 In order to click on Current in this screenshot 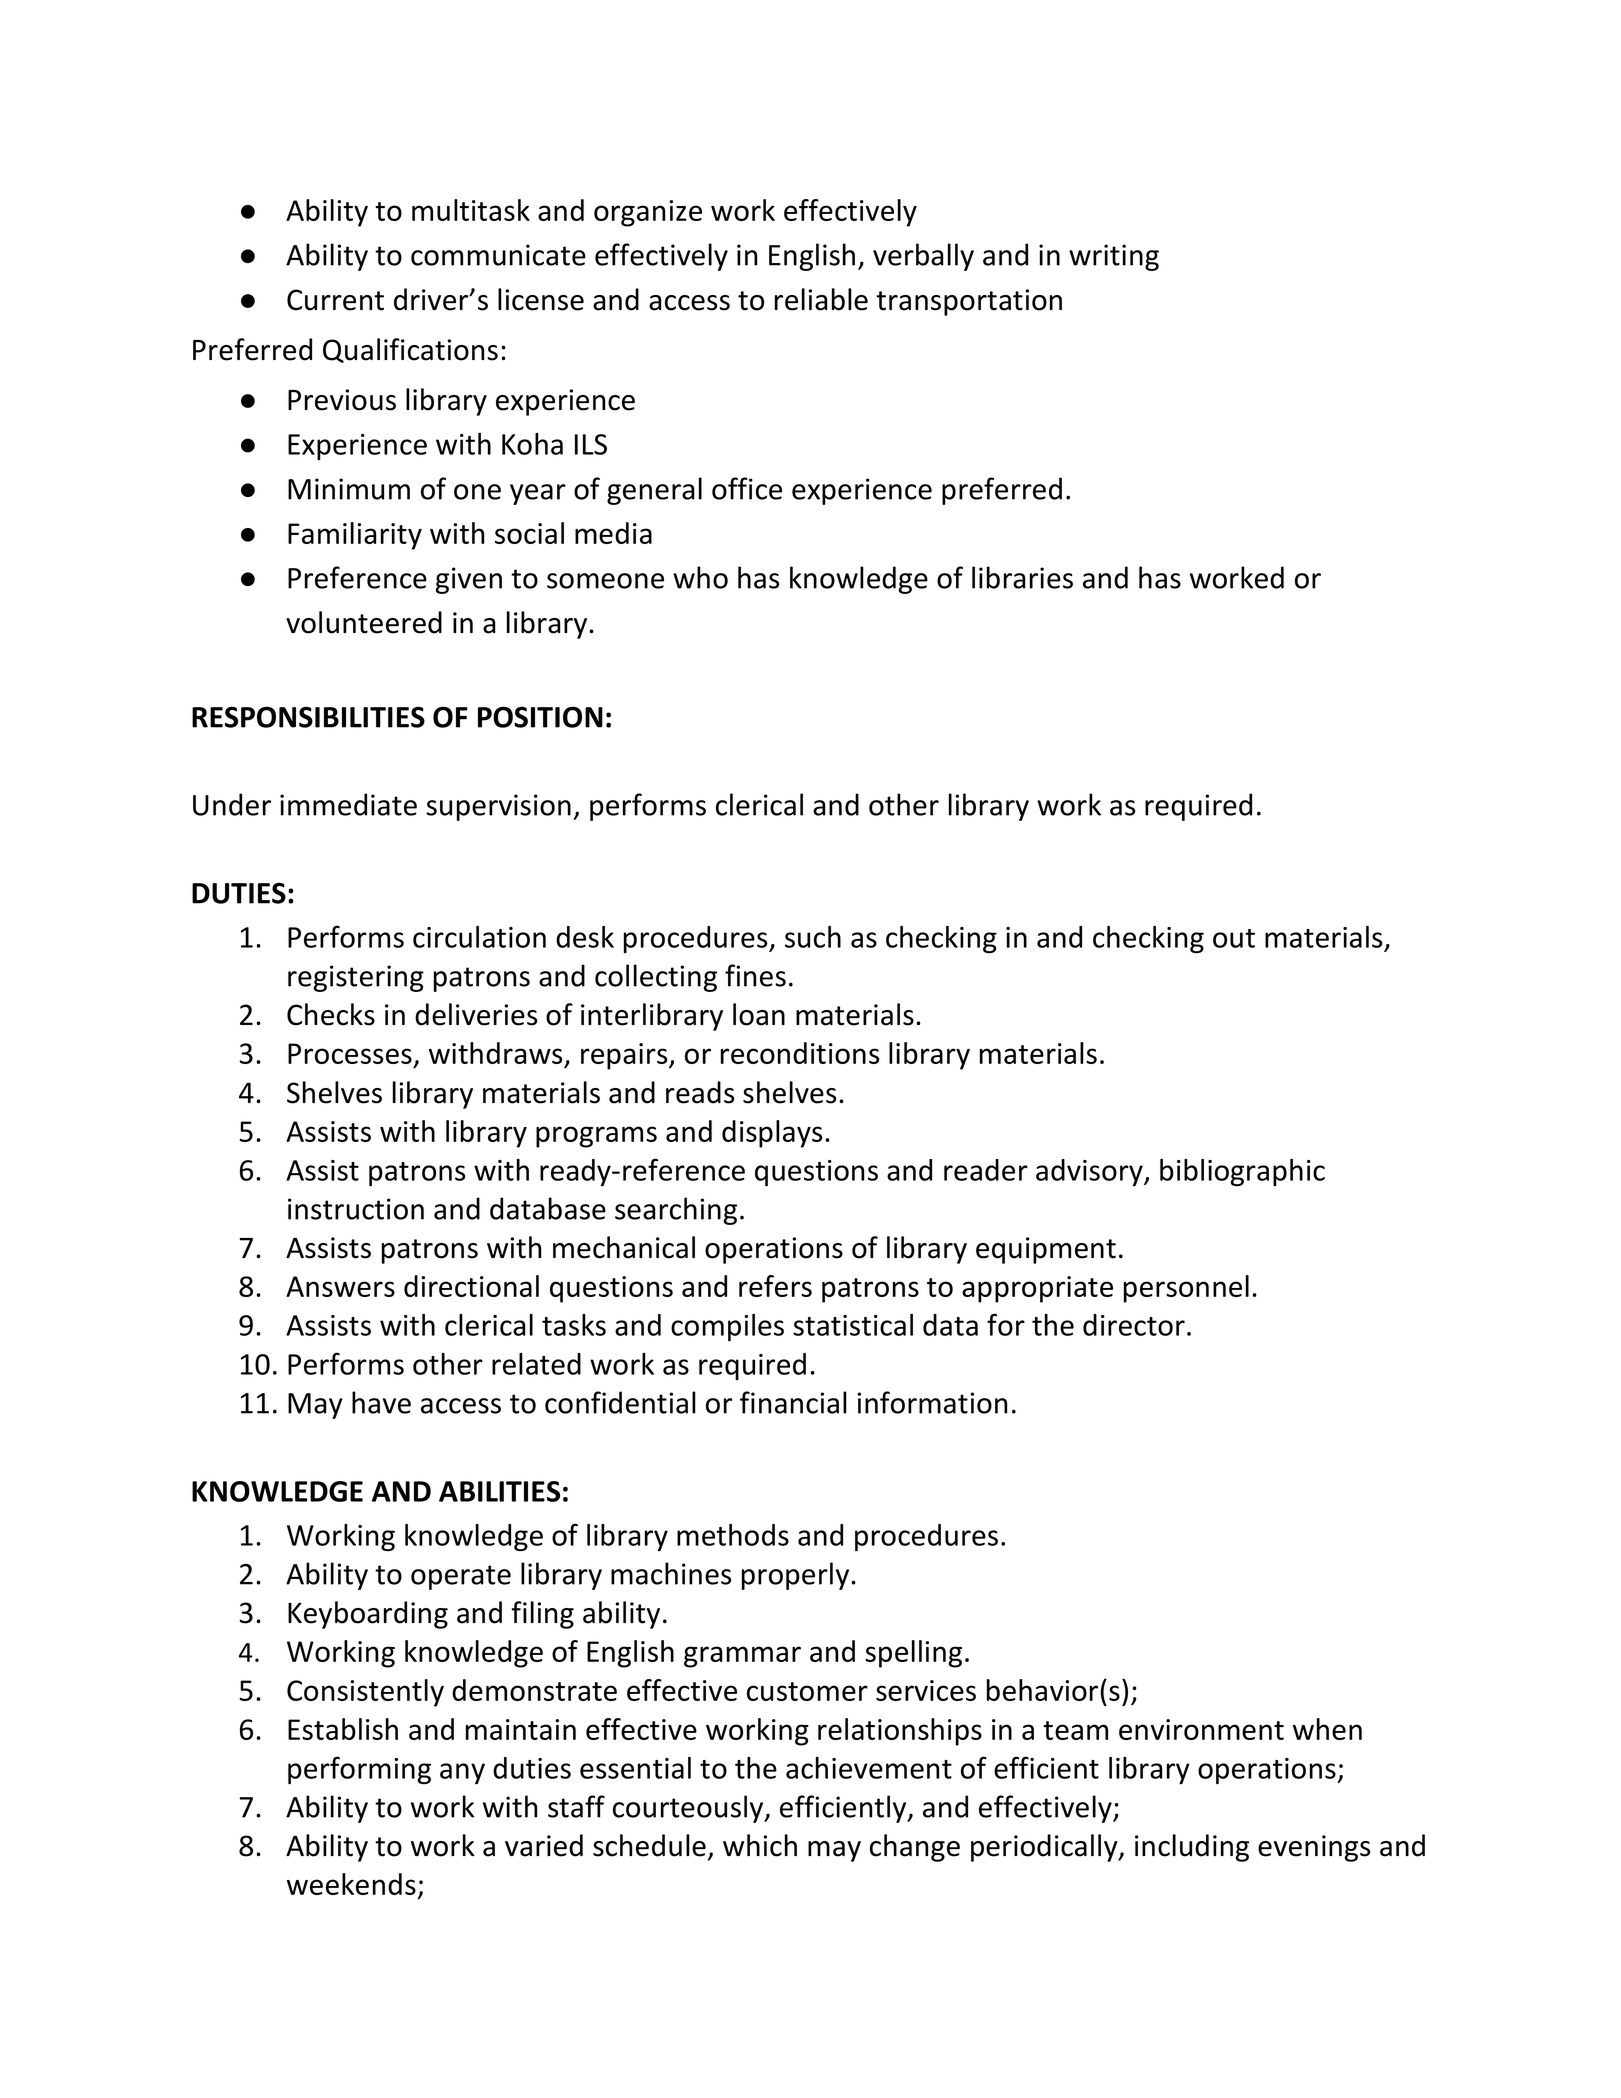, I will do `click(335, 300)`.
